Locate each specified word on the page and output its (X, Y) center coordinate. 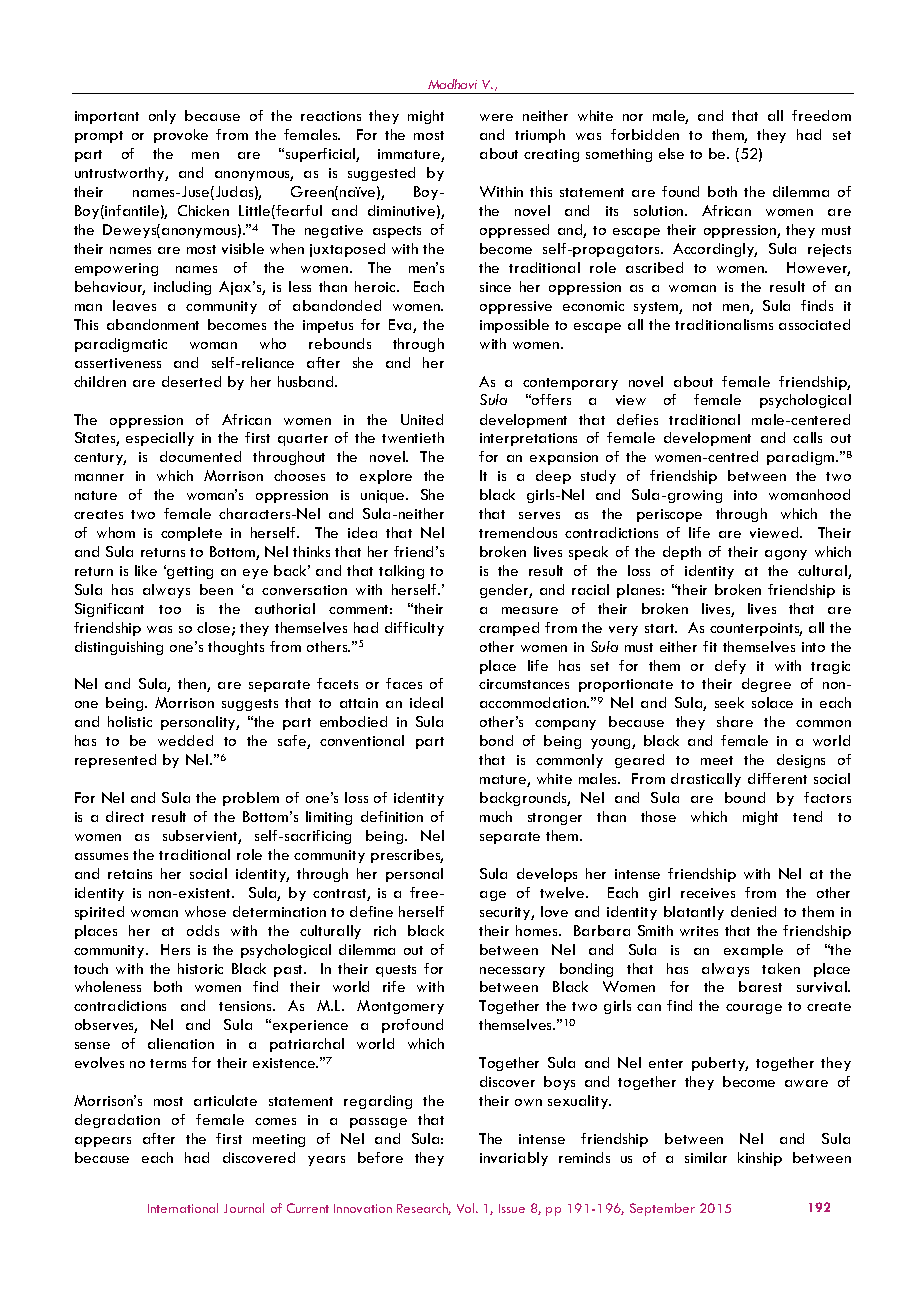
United (422, 419)
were (496, 117)
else (671, 153)
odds (203, 930)
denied (753, 911)
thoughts (236, 648)
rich (385, 930)
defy (730, 667)
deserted (191, 381)
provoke (181, 136)
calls (807, 437)
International (183, 1208)
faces (404, 683)
